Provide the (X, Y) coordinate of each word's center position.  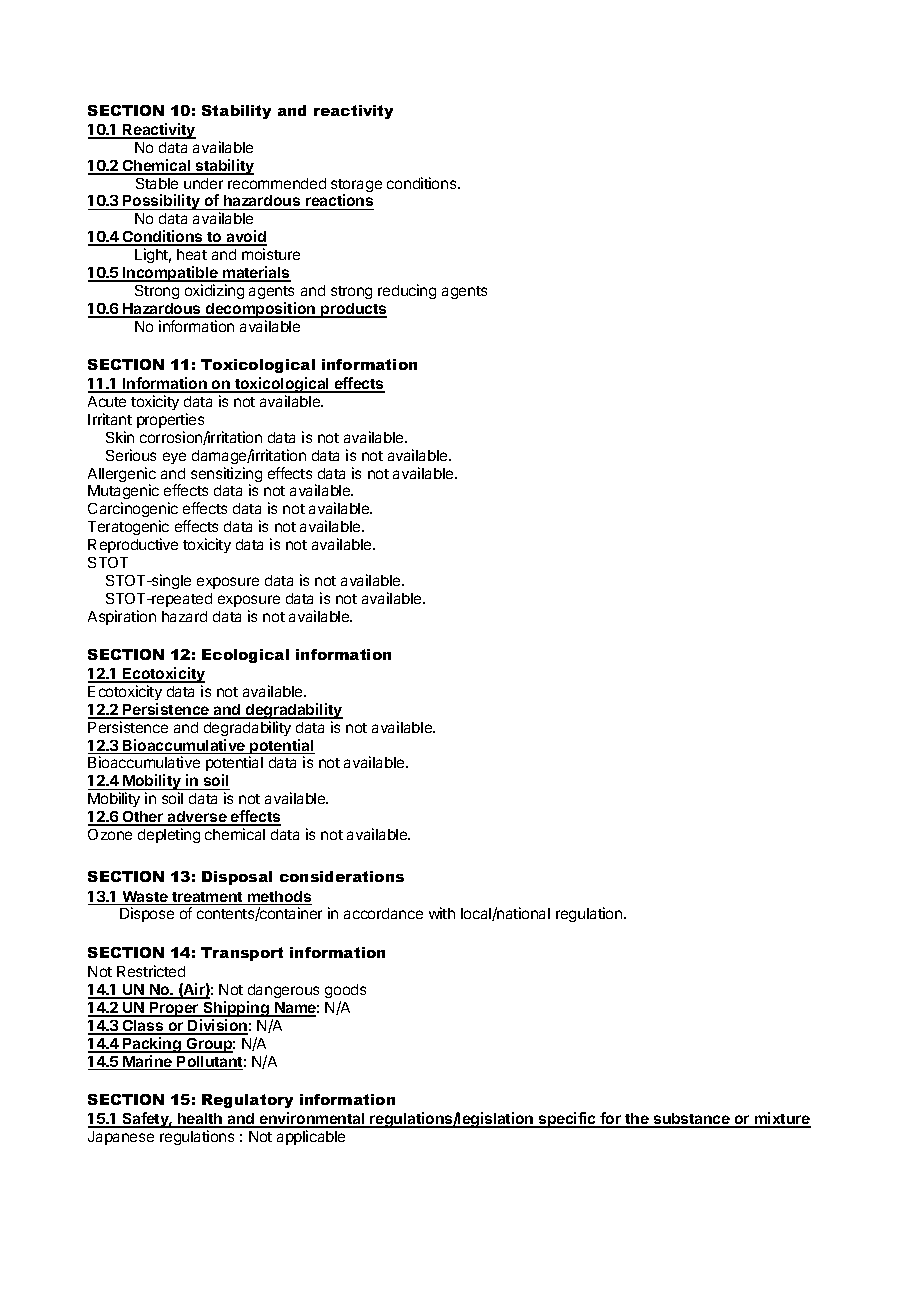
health (200, 1120)
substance (691, 1120)
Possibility (161, 202)
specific (567, 1120)
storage (356, 187)
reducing (407, 291)
